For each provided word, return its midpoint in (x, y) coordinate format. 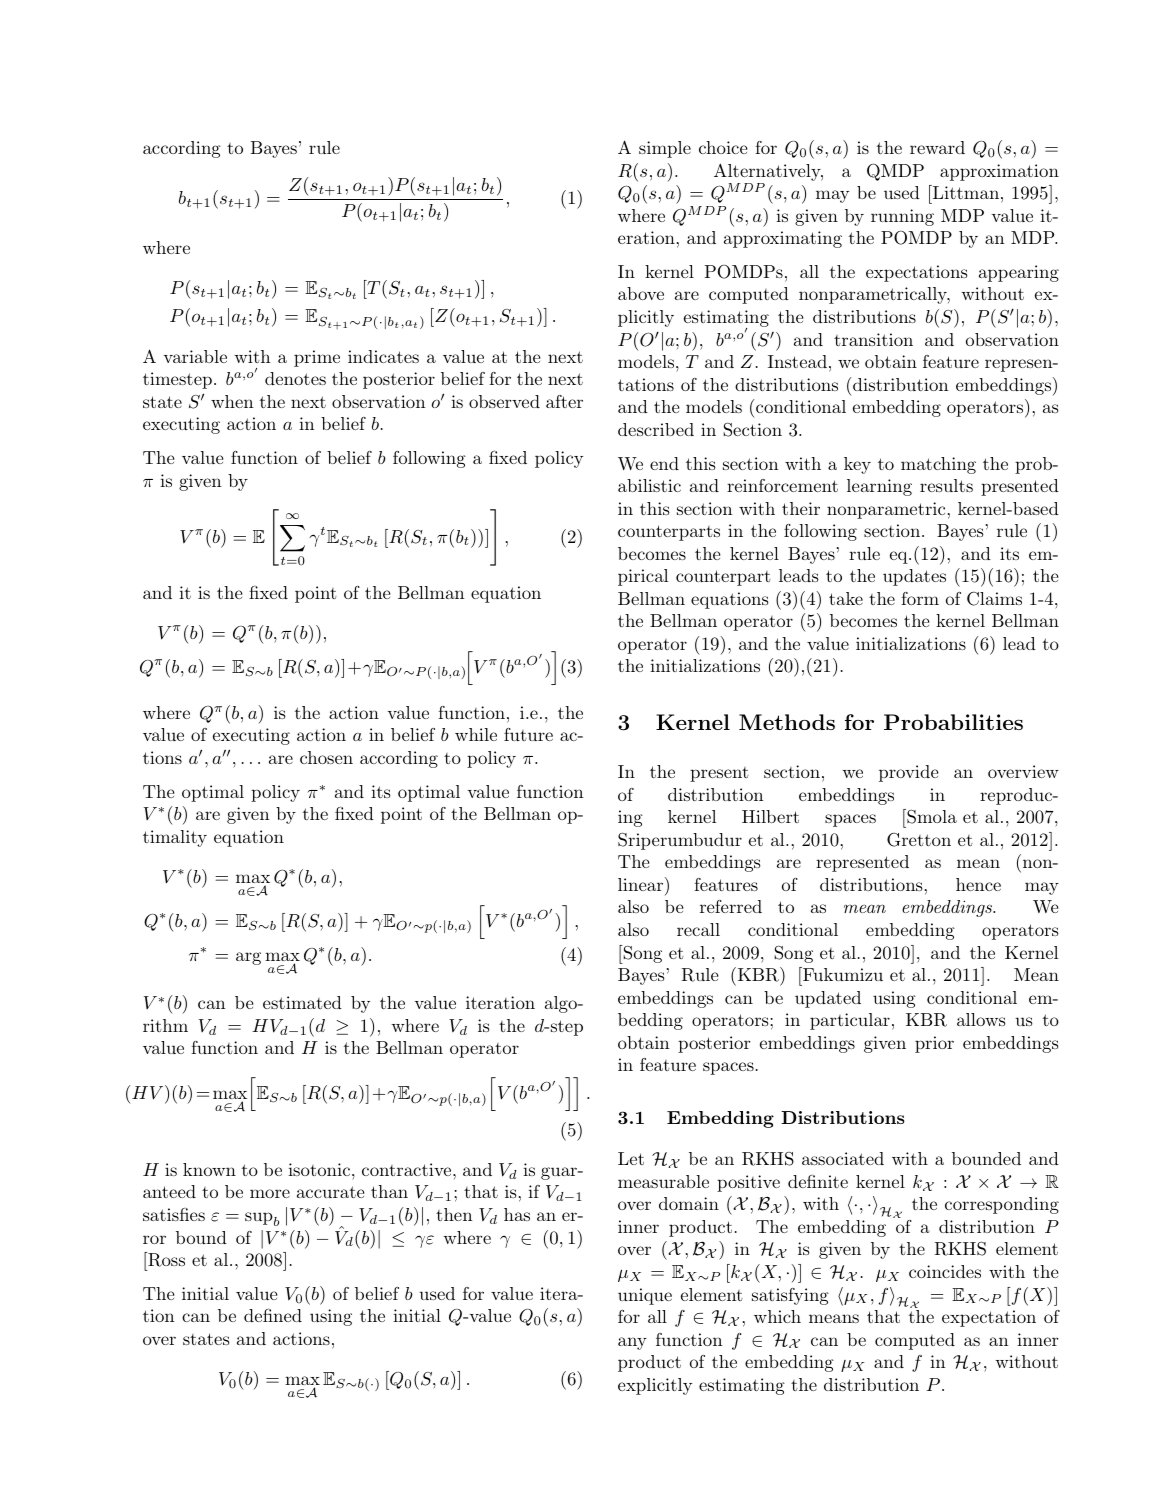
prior (934, 1044)
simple (665, 149)
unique (645, 1296)
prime (317, 358)
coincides (945, 1271)
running (902, 217)
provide (908, 773)
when (232, 401)
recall (698, 929)
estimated (302, 1002)
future (528, 734)
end (664, 463)
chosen (326, 757)
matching (938, 465)
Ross (165, 1259)
